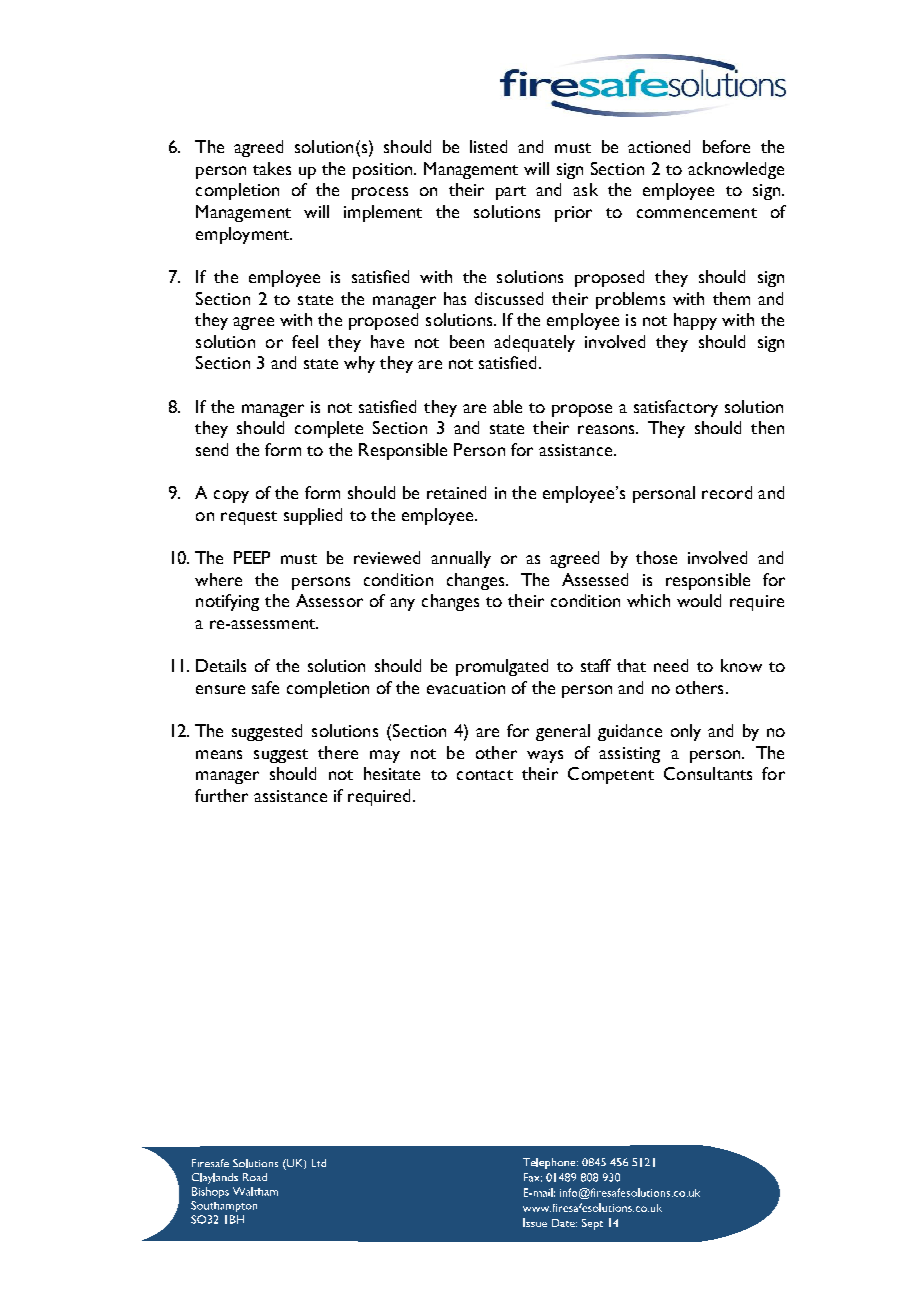  Describe the element at coordinates (726, 146) in the document. I see `before` at that location.
